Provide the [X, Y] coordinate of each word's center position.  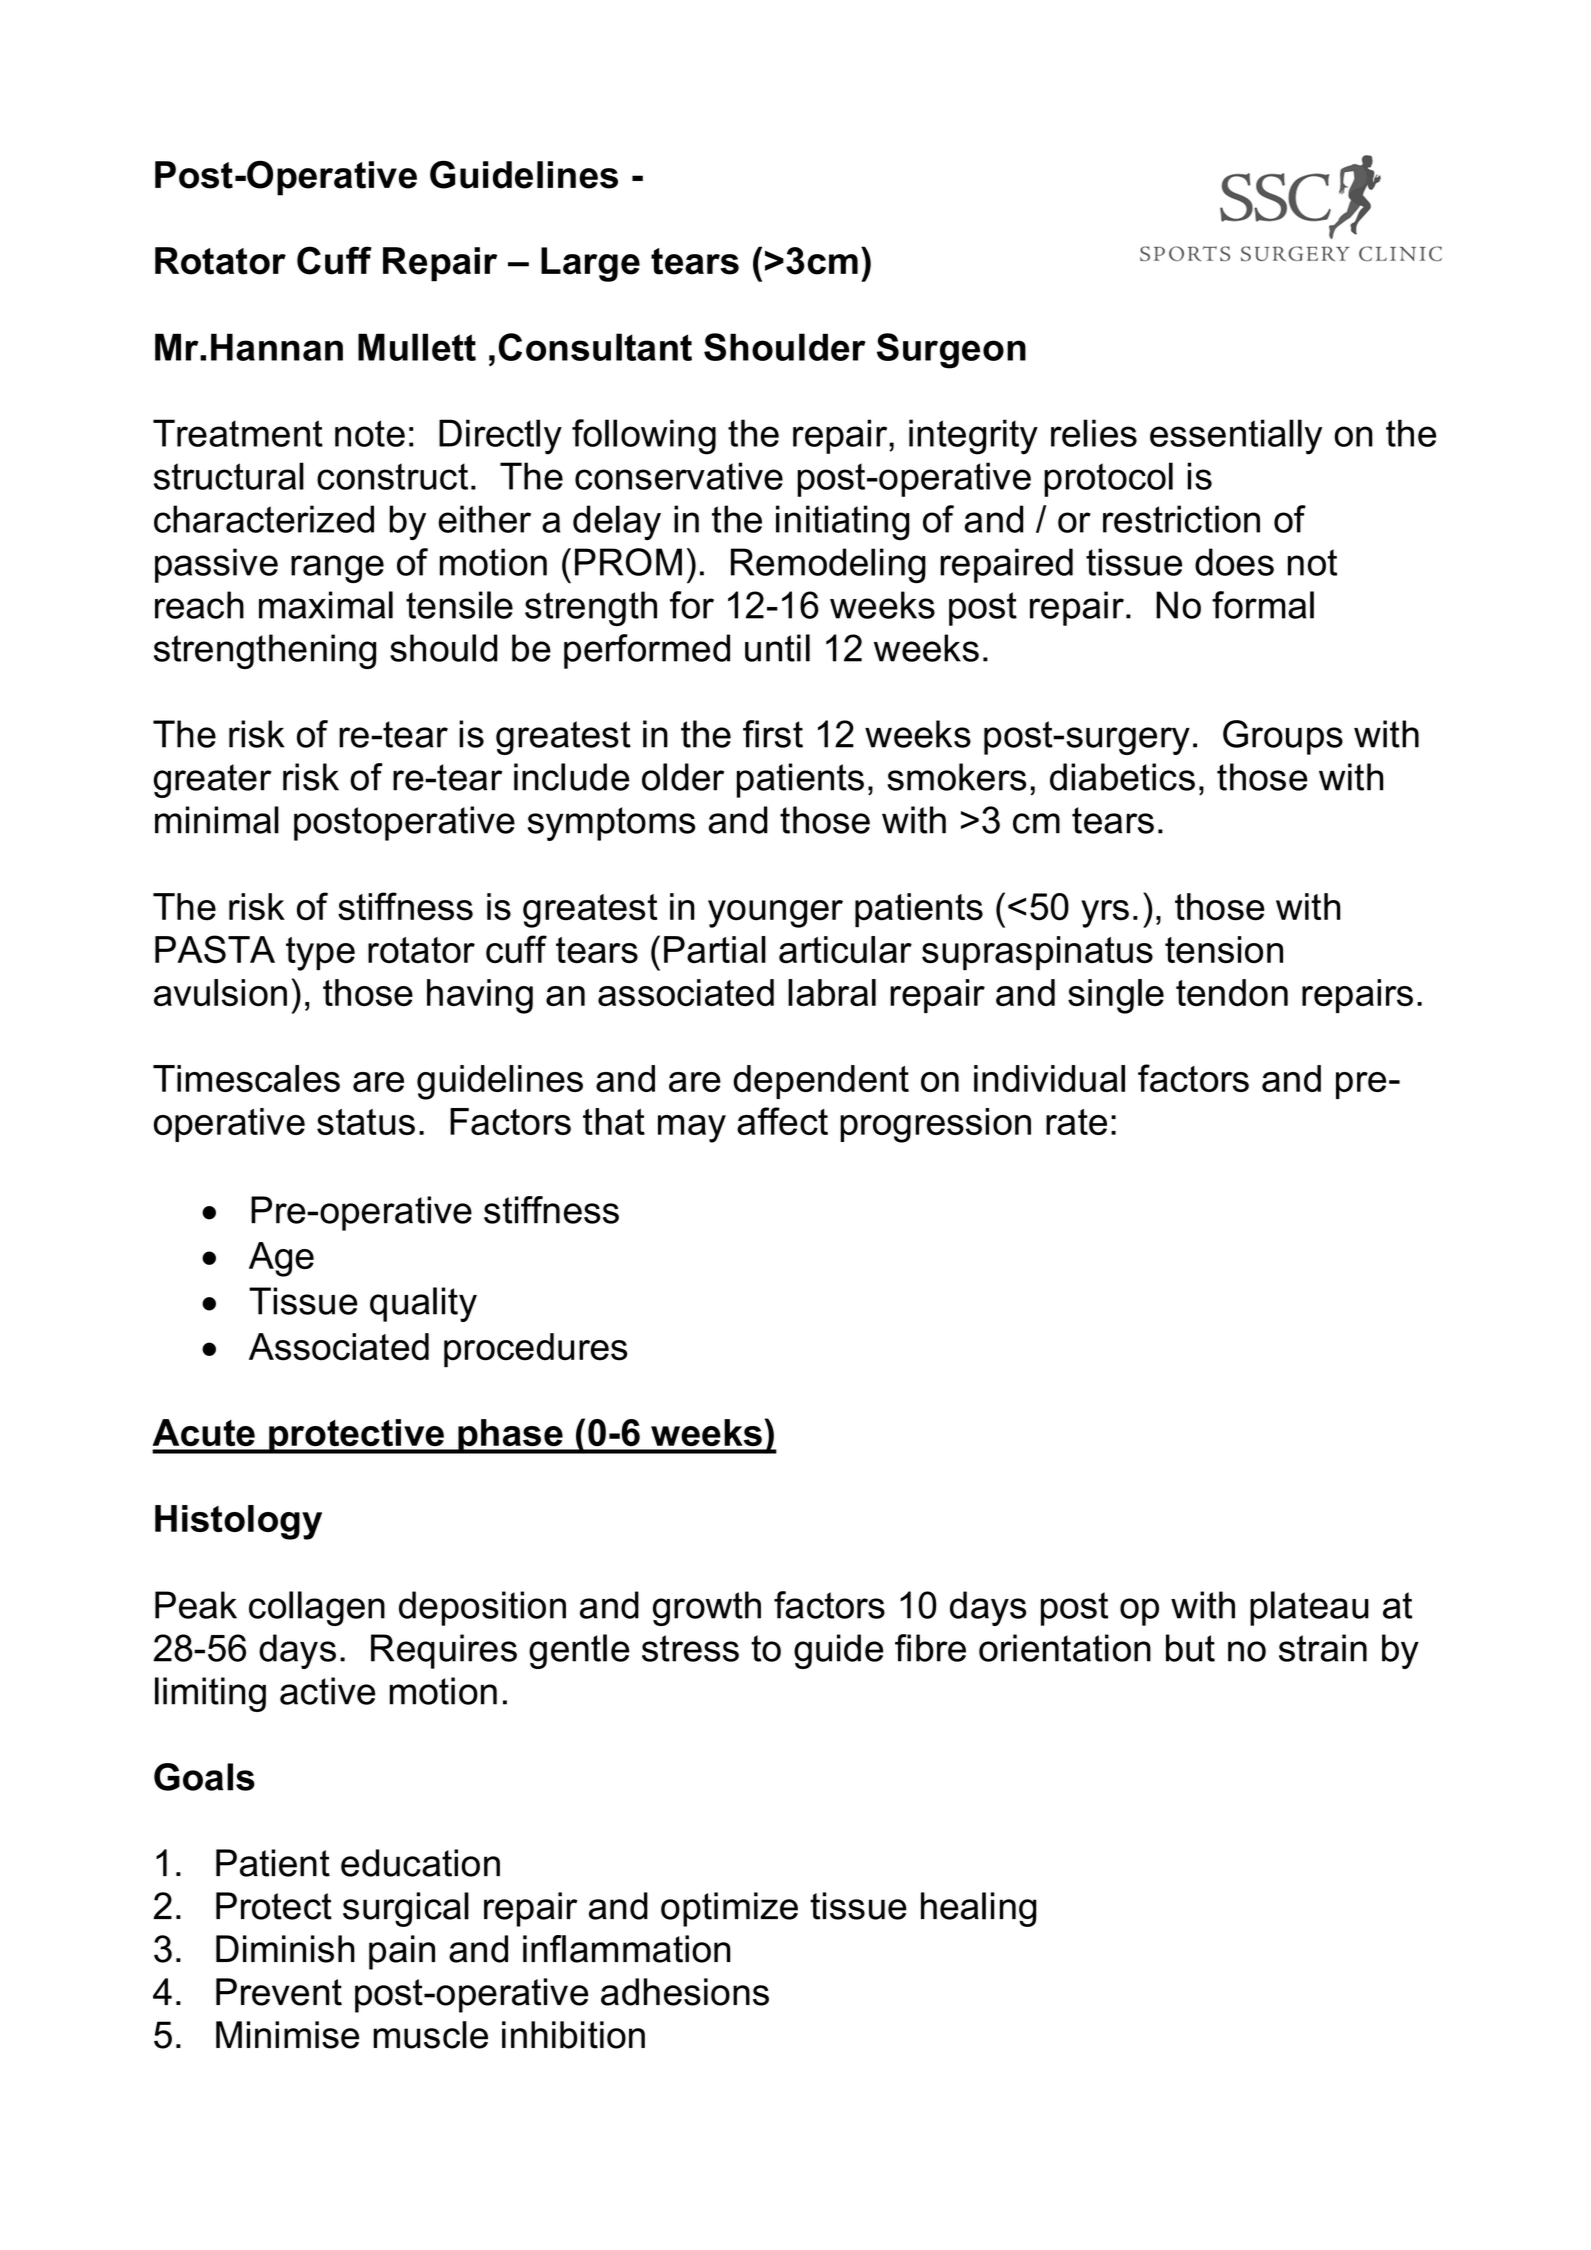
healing [978, 1909]
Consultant [595, 347]
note [370, 433]
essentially [1236, 437]
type [320, 954]
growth [707, 1608]
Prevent [279, 1992]
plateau [1309, 1608]
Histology [238, 1522]
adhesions [685, 1992]
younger [775, 914]
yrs [1105, 914]
